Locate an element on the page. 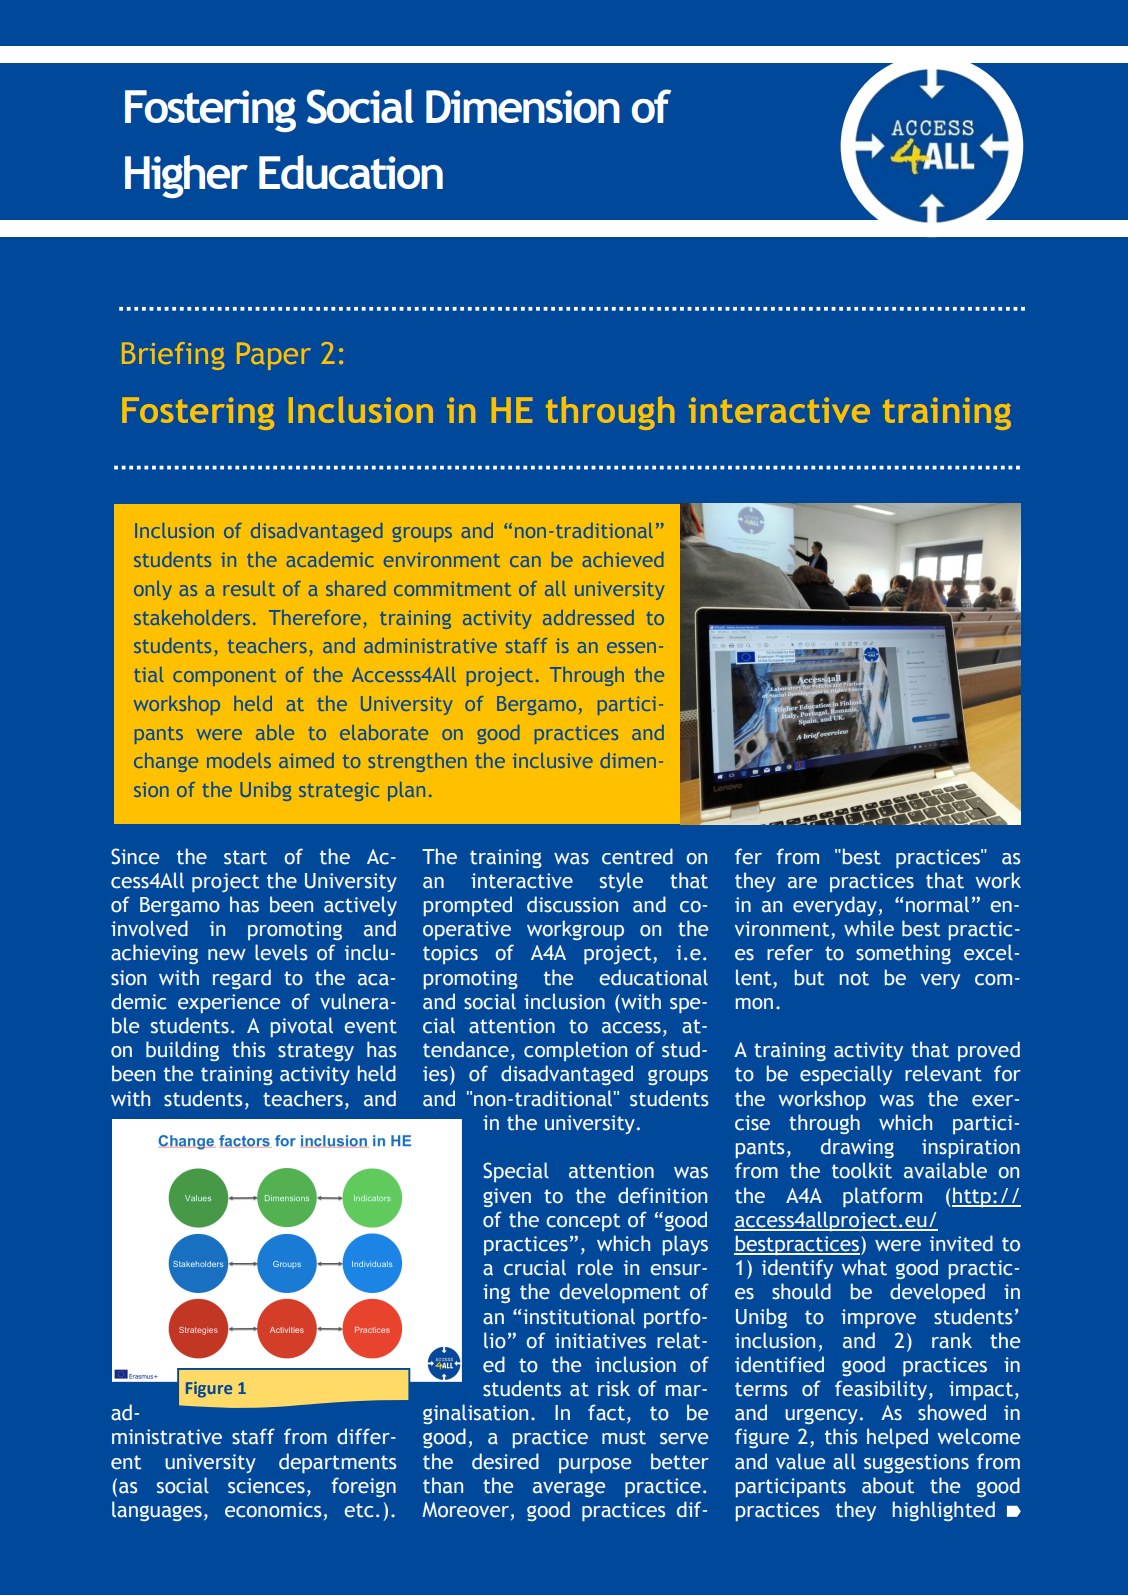  addressed is located at coordinates (588, 617).
